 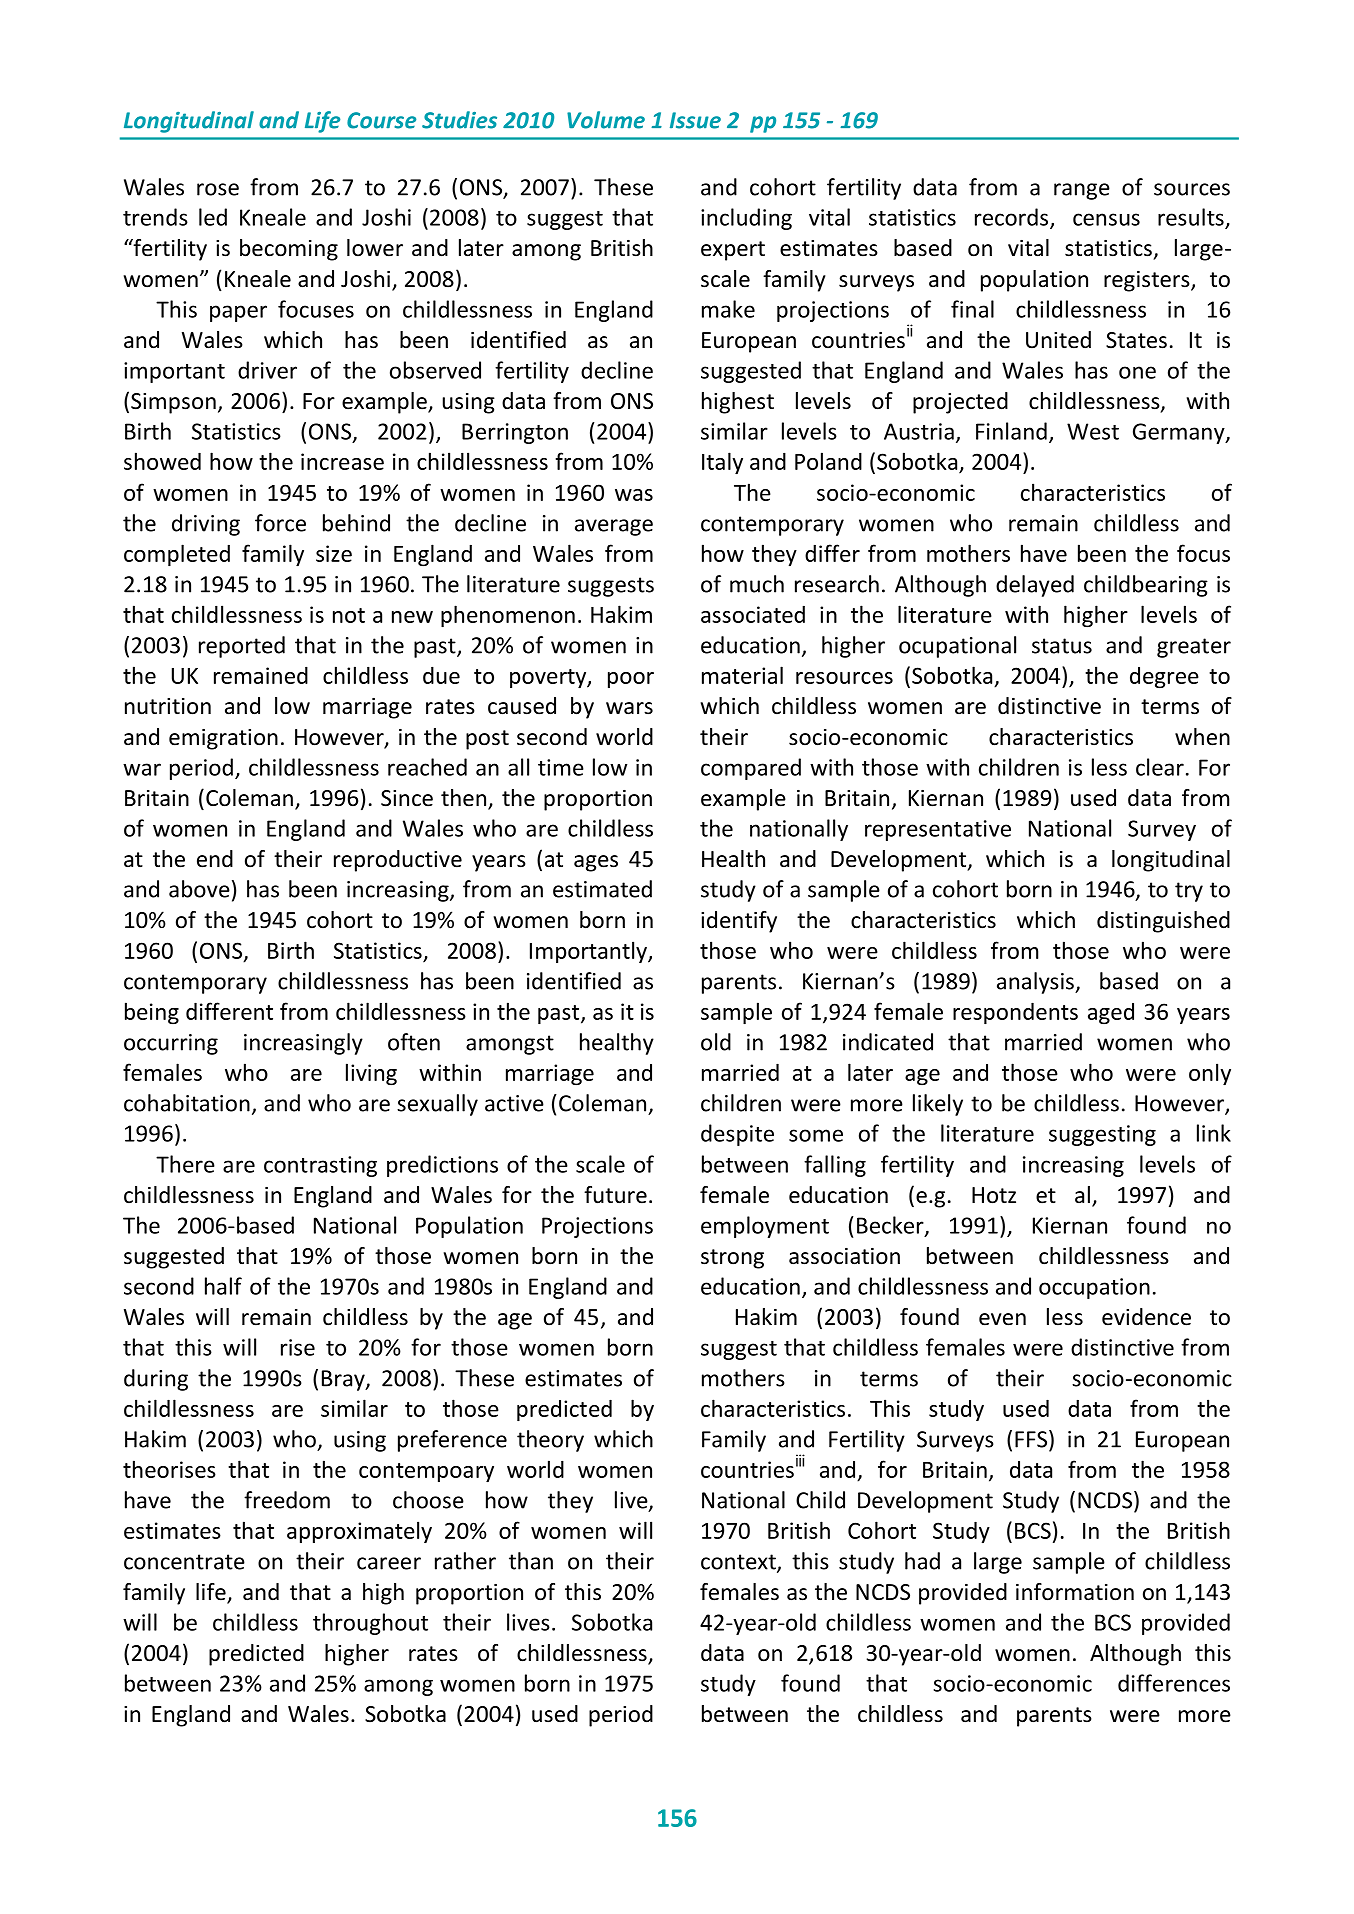 I want to click on information, so click(x=1075, y=1592).
